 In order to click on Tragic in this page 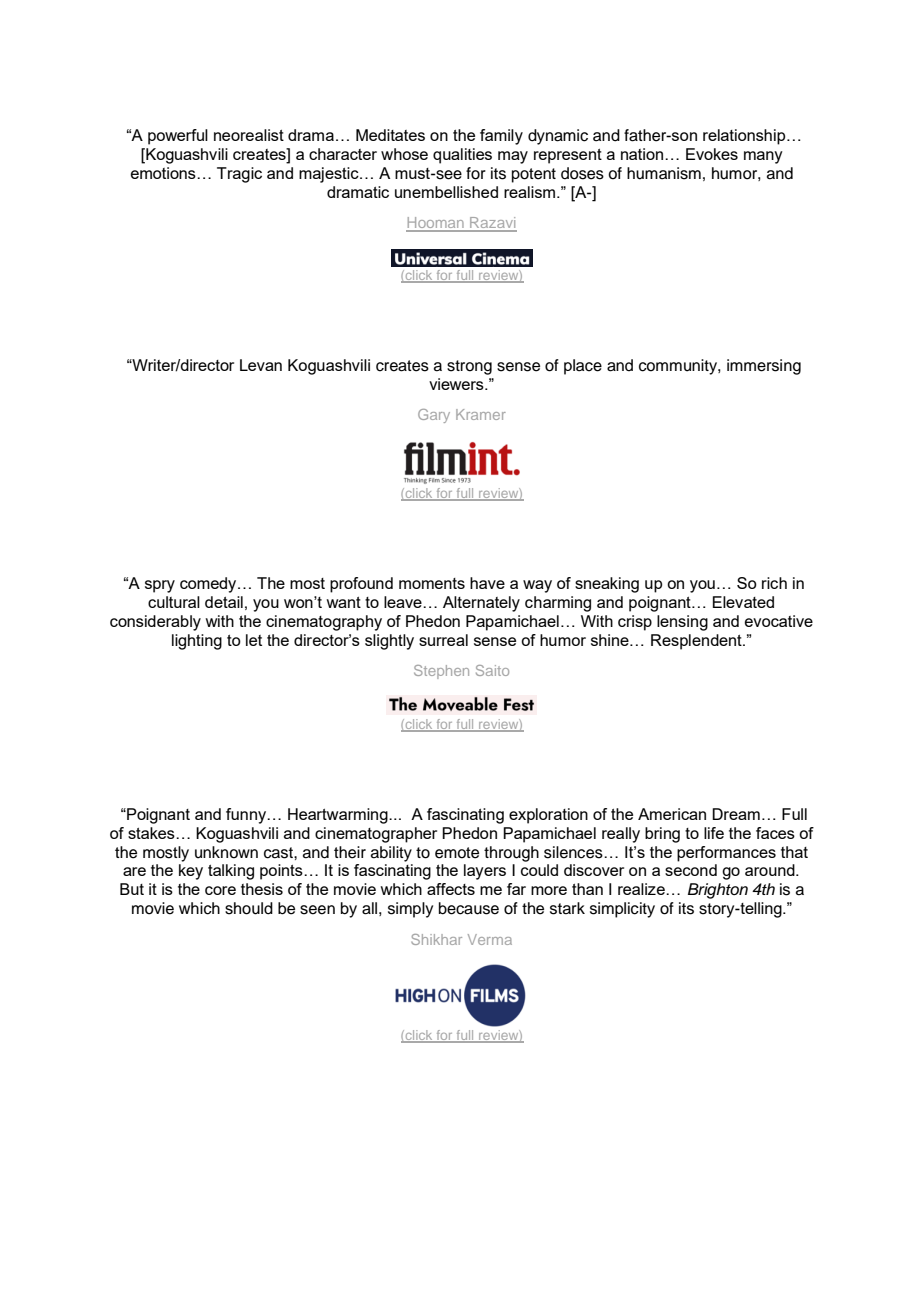, I will do `click(239, 175)`.
